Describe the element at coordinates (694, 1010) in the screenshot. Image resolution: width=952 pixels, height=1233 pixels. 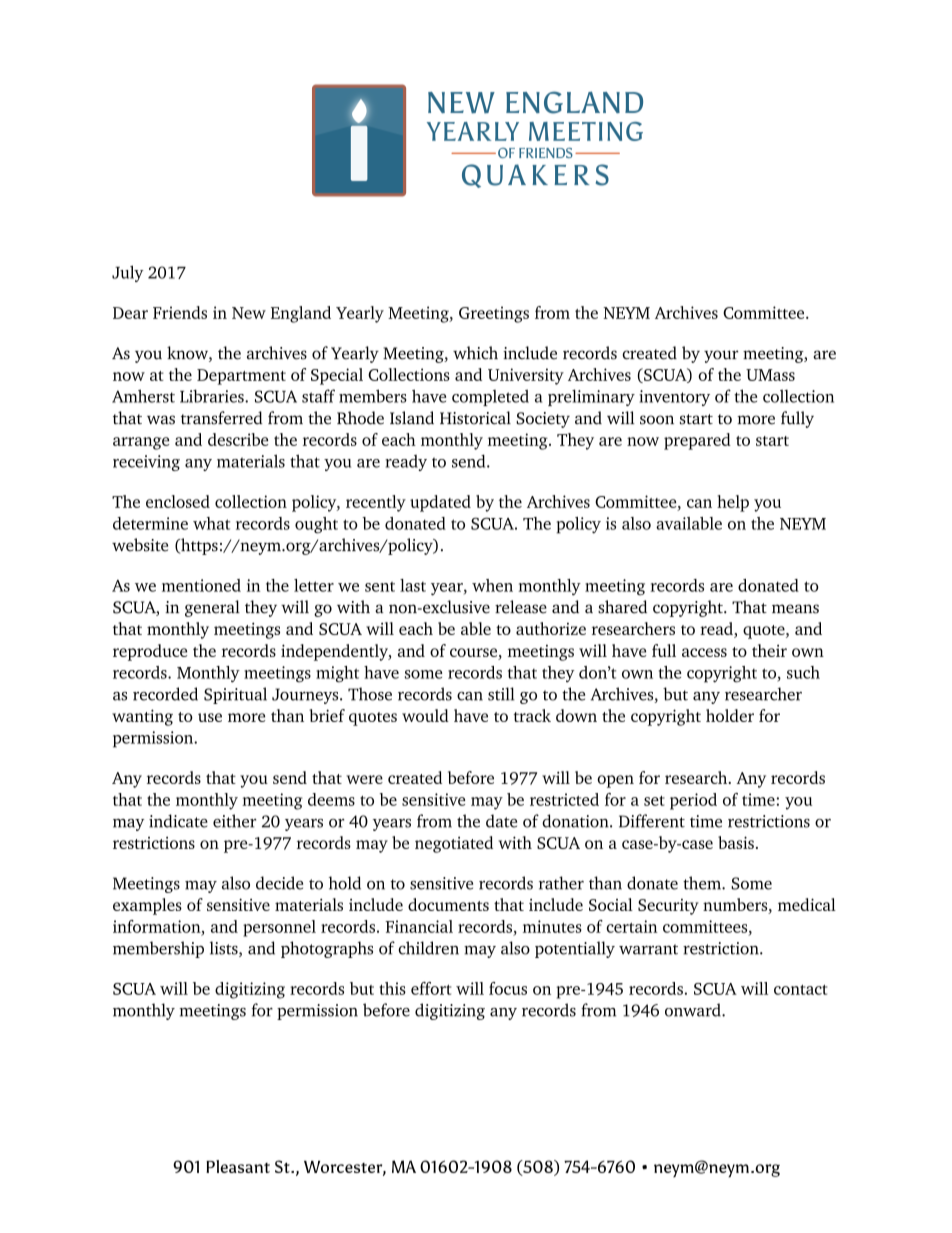
I see `onward` at that location.
